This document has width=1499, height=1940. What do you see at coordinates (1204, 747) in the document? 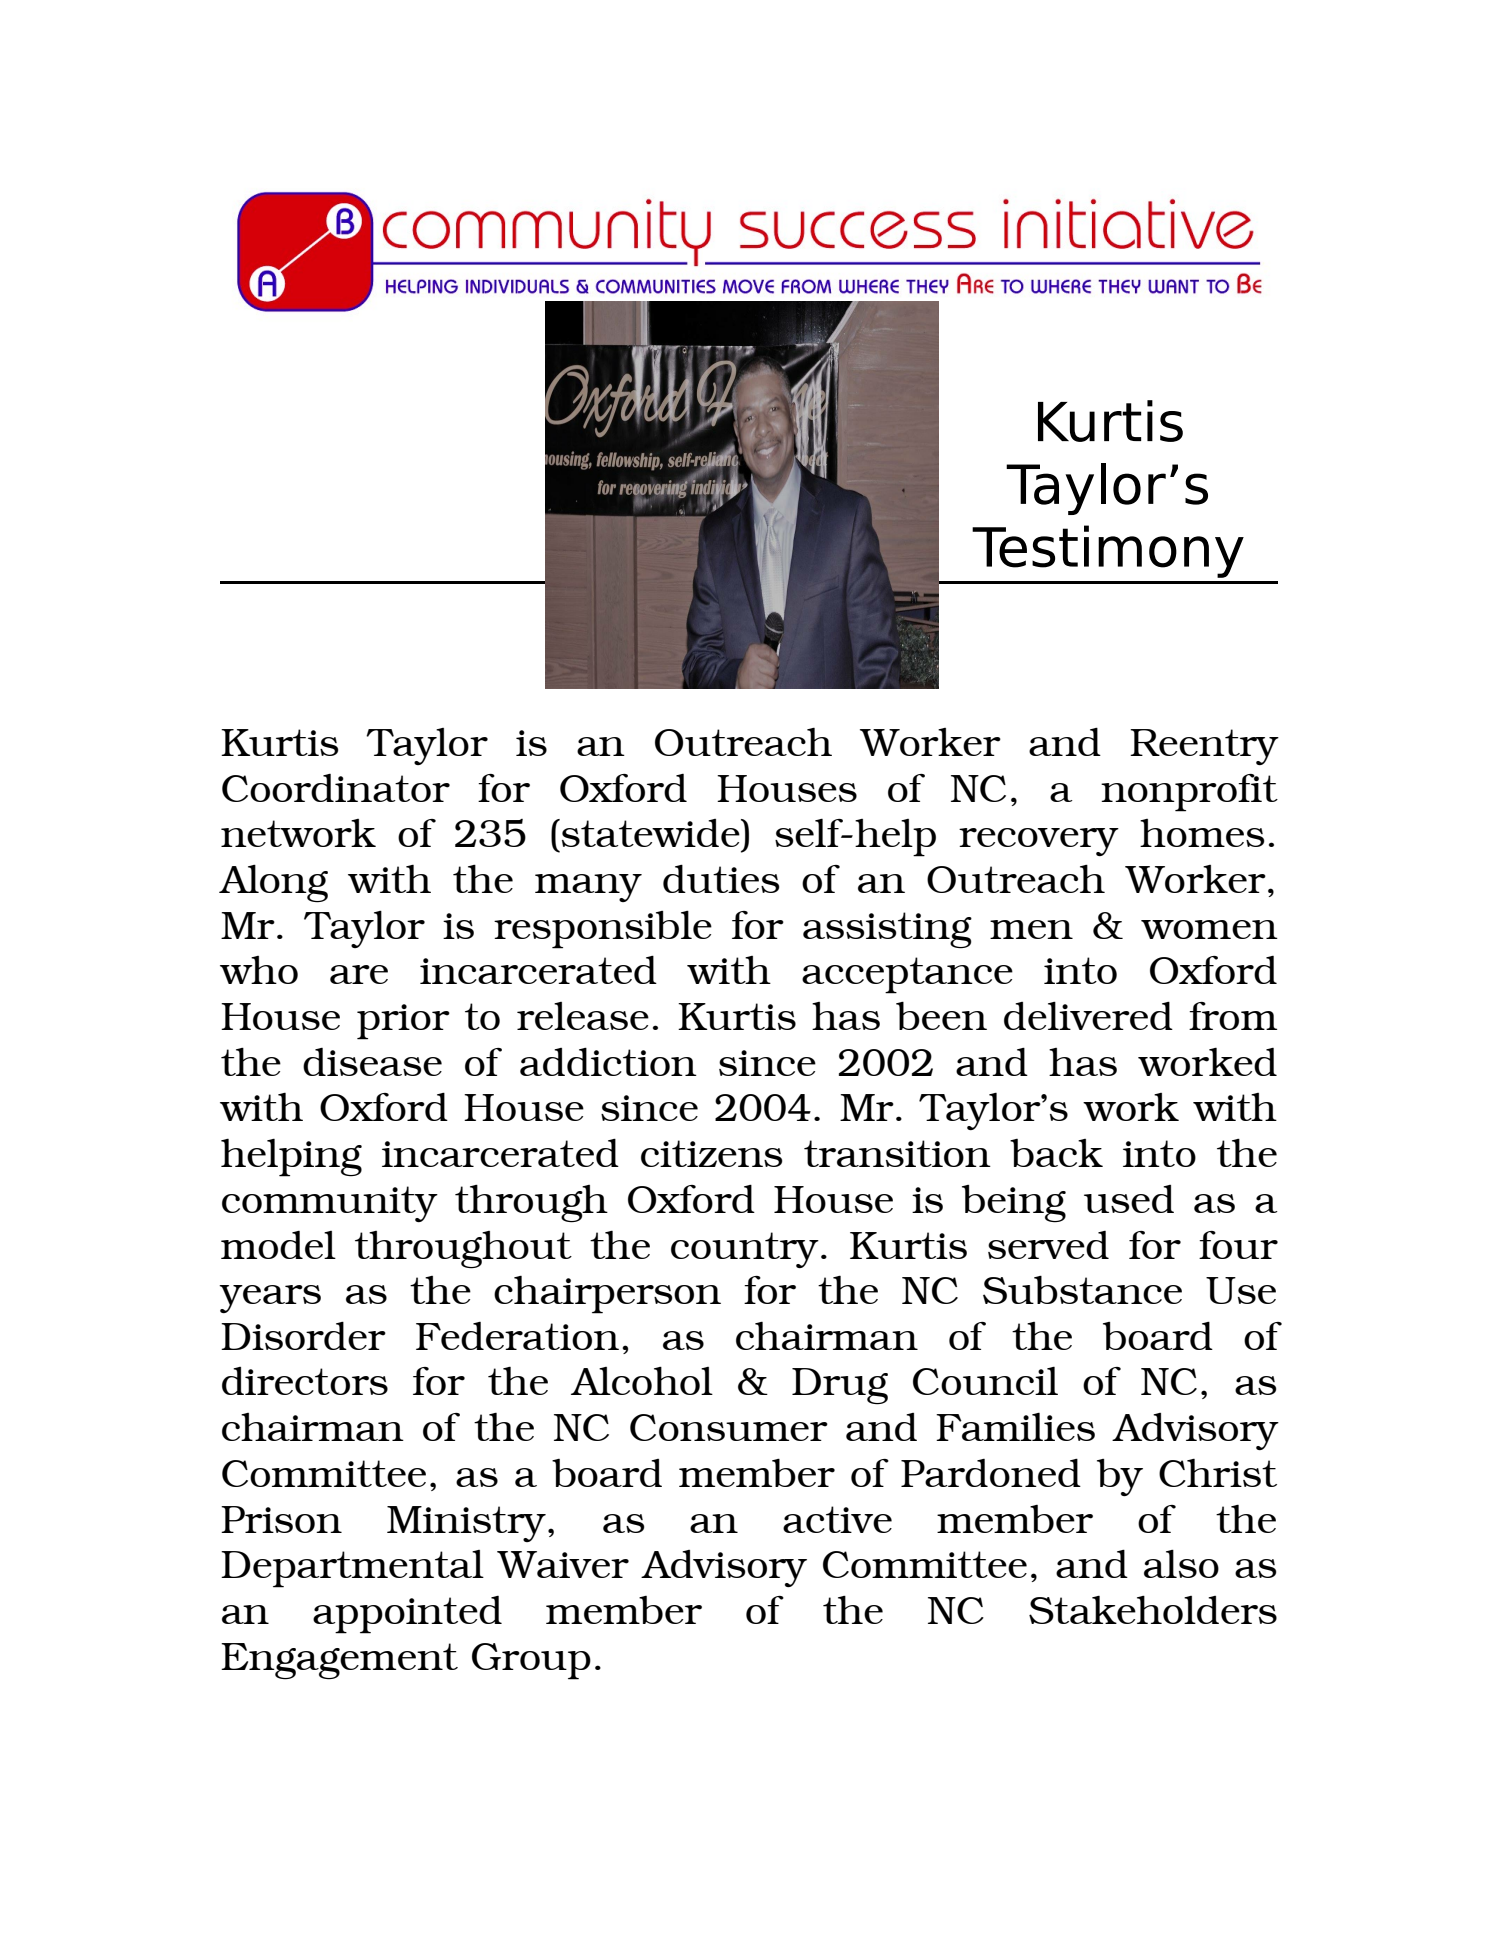
I see `Reentry` at bounding box center [1204, 747].
